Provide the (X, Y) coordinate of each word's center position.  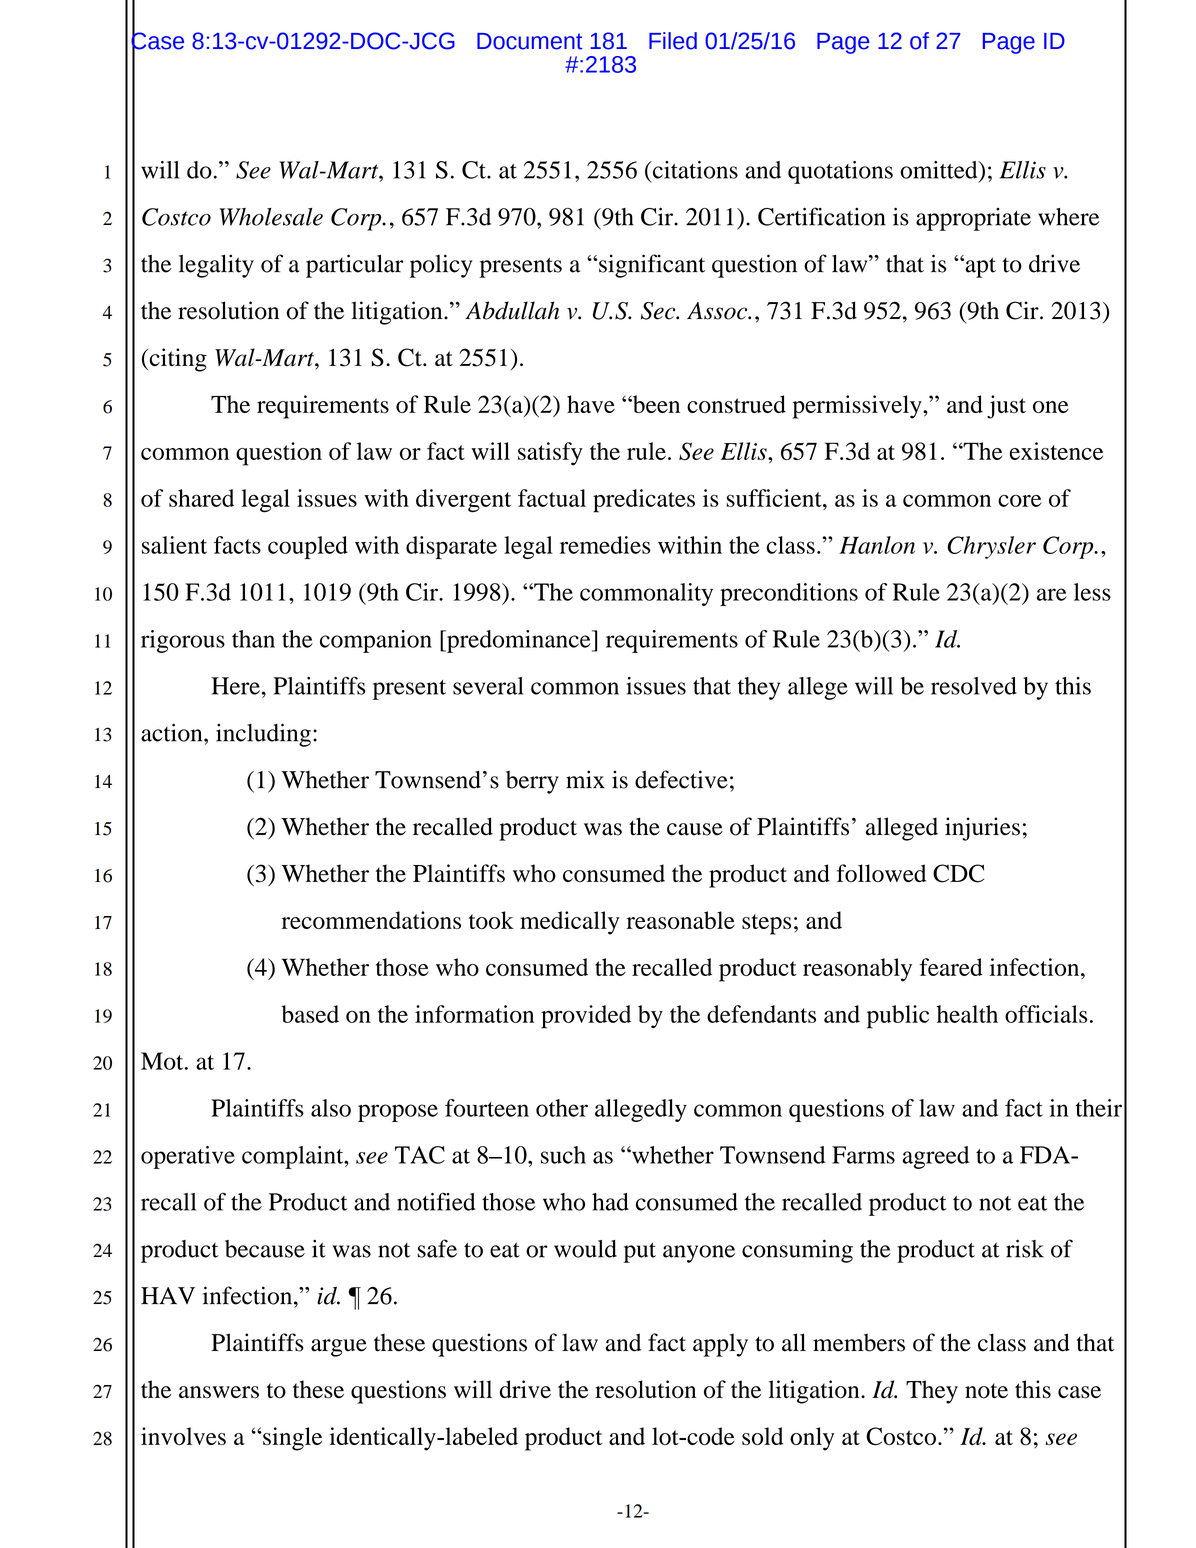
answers (219, 1392)
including (263, 735)
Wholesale (271, 217)
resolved (974, 686)
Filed (673, 41)
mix (585, 779)
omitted (940, 170)
